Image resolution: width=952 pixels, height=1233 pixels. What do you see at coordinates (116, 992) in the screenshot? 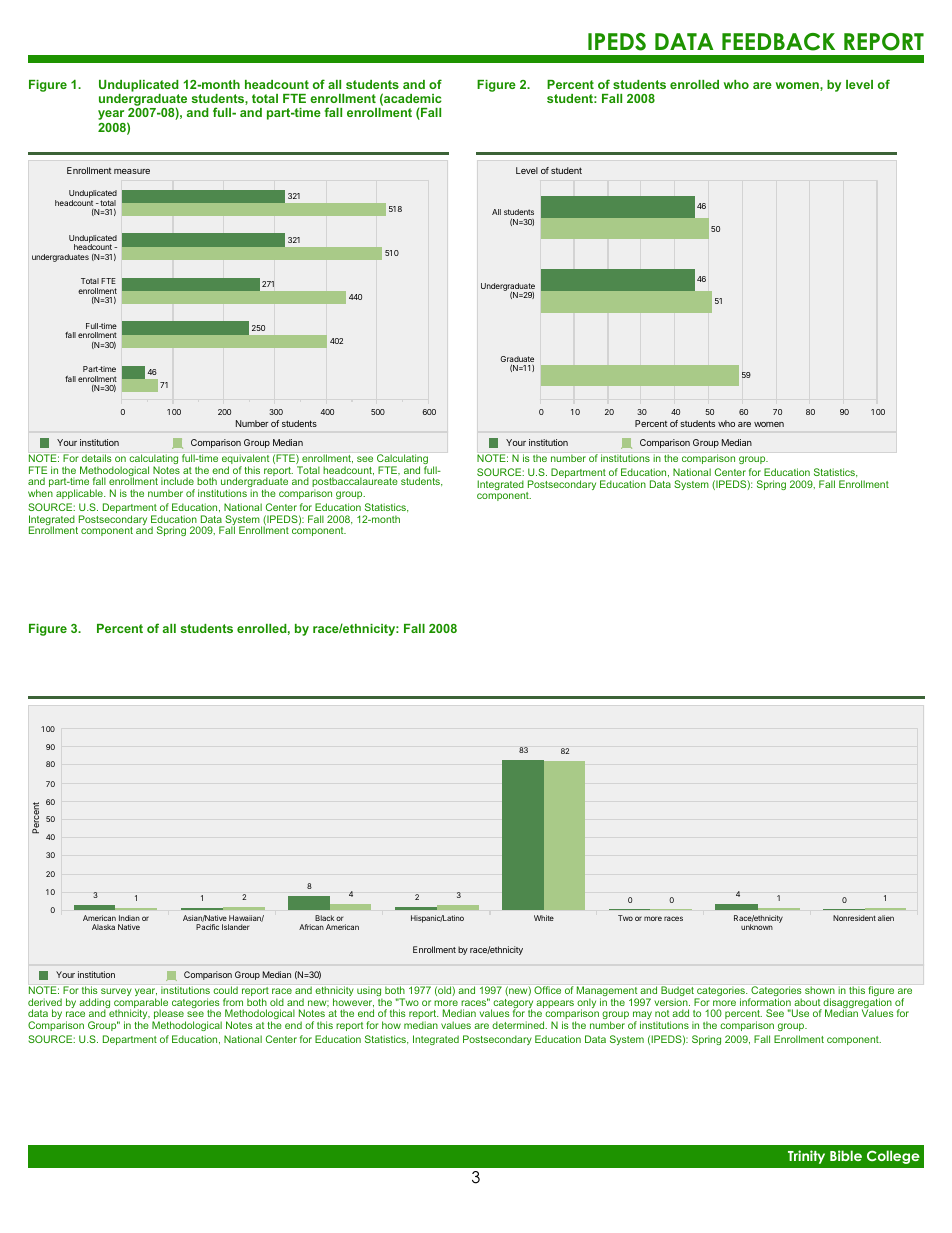
I see `survey` at bounding box center [116, 992].
